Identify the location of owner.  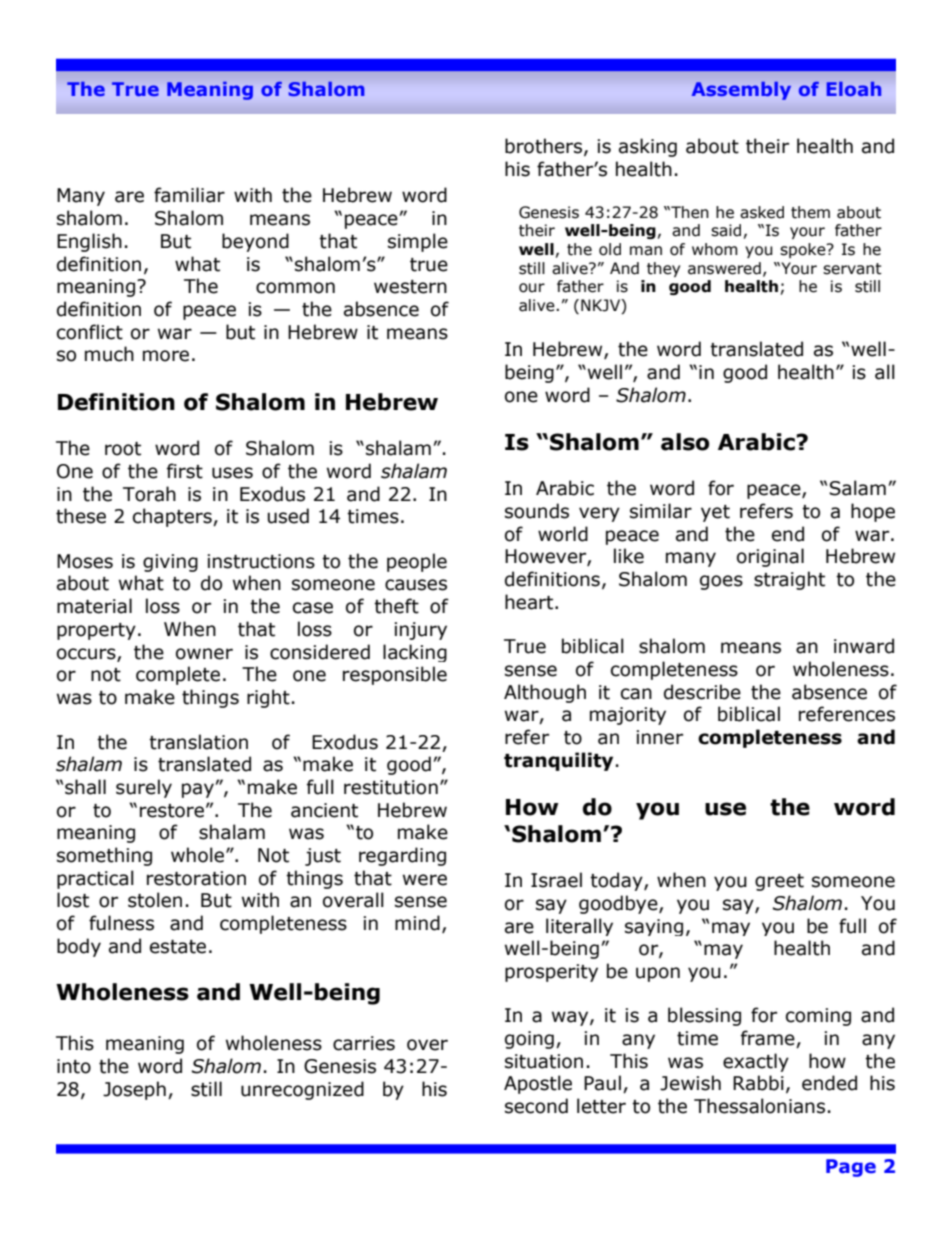
(204, 654).
